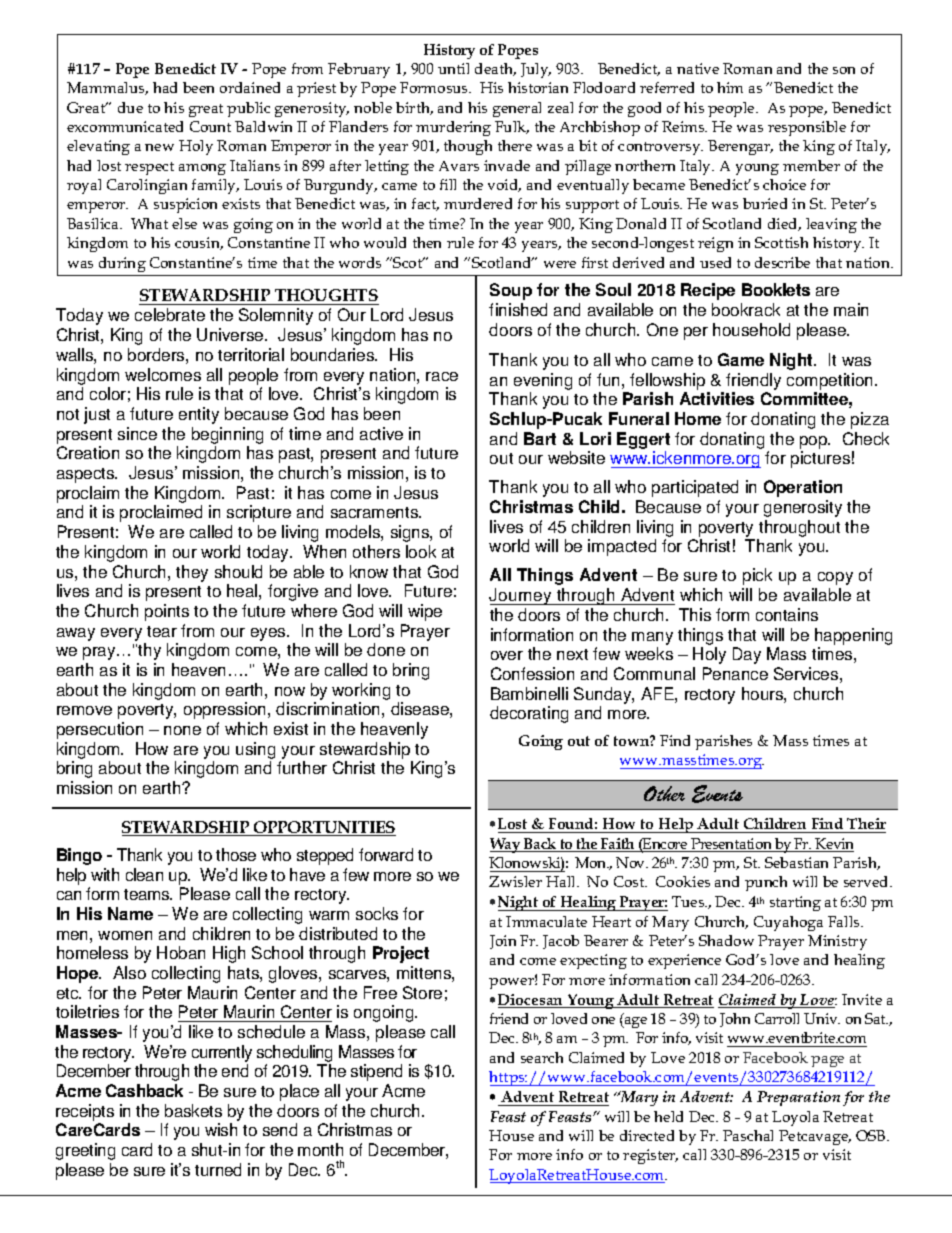 This document has height=1233, width=952. I want to click on wish, so click(221, 1129).
